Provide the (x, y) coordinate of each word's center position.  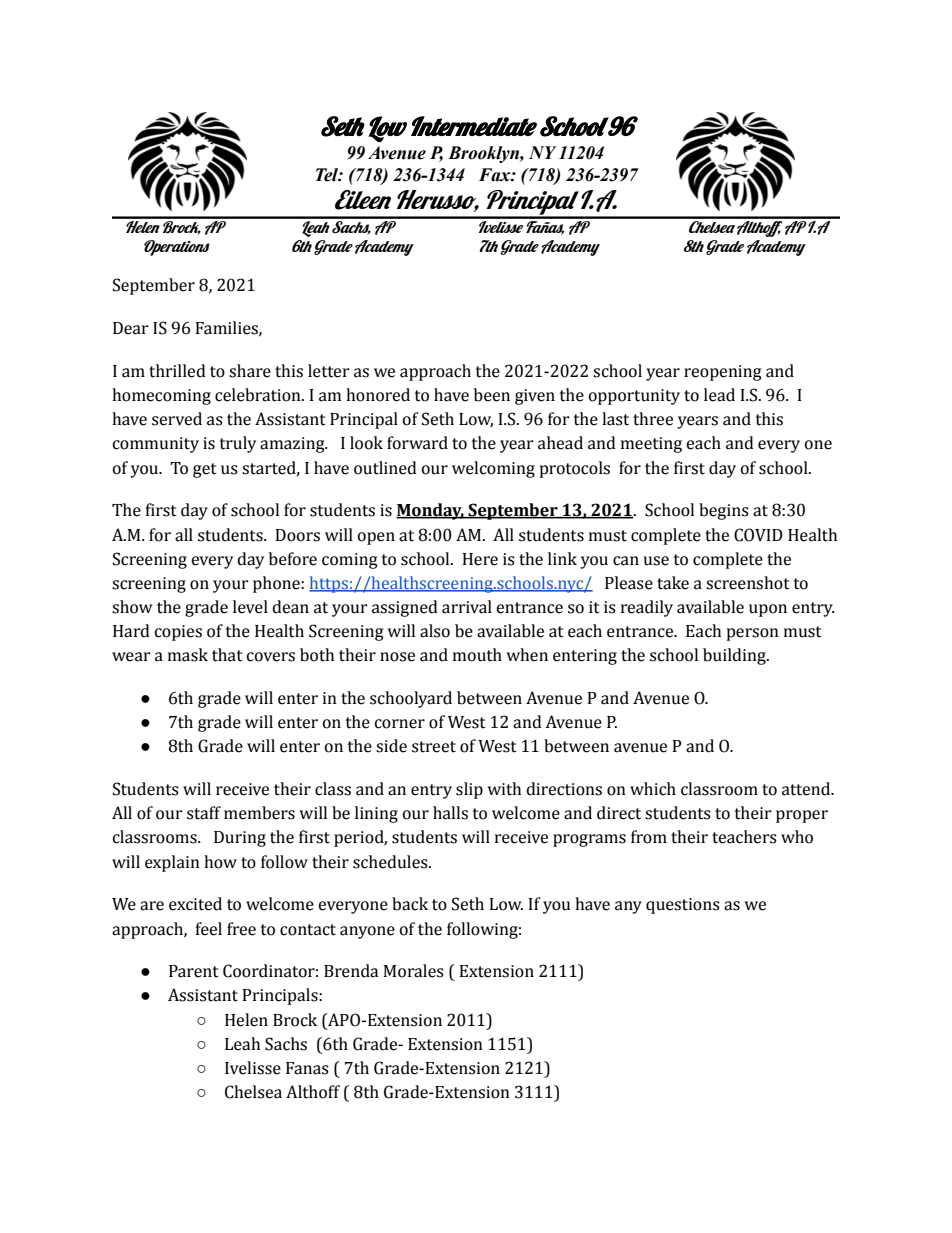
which (653, 789)
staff (204, 813)
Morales (413, 971)
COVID (758, 535)
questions (683, 906)
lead (719, 395)
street (434, 747)
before (293, 559)
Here (480, 559)
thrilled (177, 371)
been (492, 395)
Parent (194, 971)
